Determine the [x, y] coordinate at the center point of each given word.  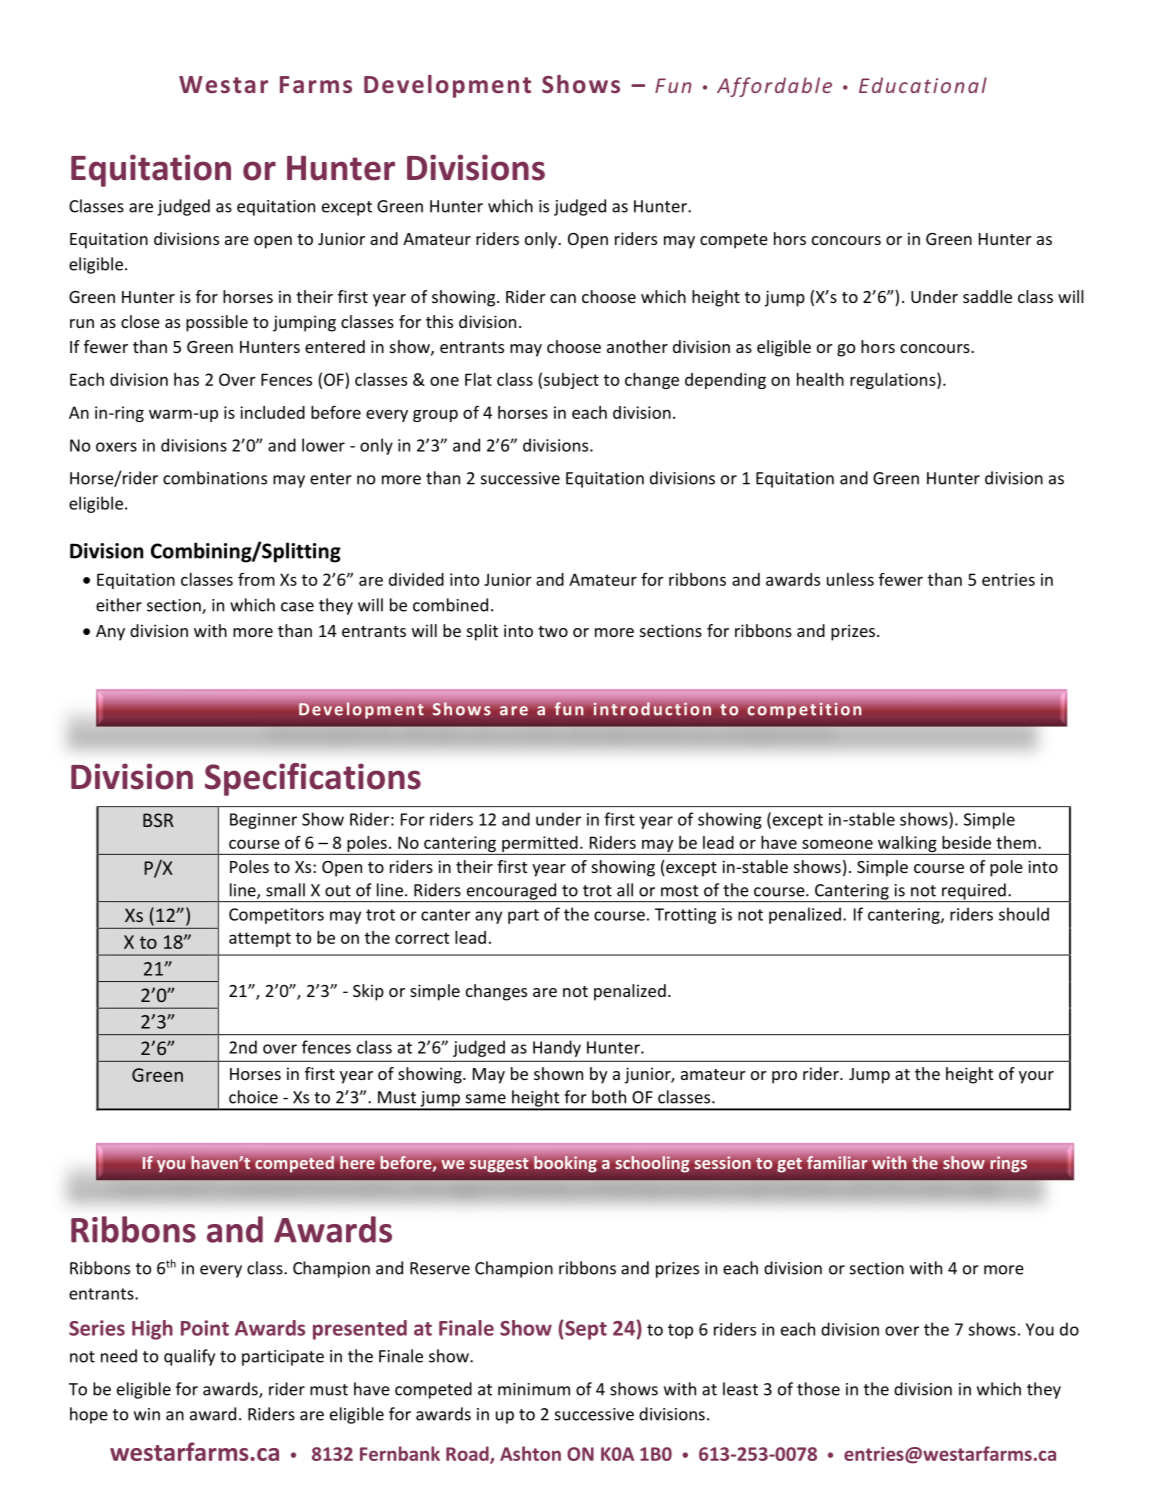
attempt [260, 939]
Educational [923, 85]
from [256, 579]
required [974, 892]
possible [217, 323]
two [553, 631]
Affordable [774, 87]
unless [850, 579]
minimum [534, 1389]
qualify [189, 1357]
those [818, 1389]
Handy [557, 1048]
